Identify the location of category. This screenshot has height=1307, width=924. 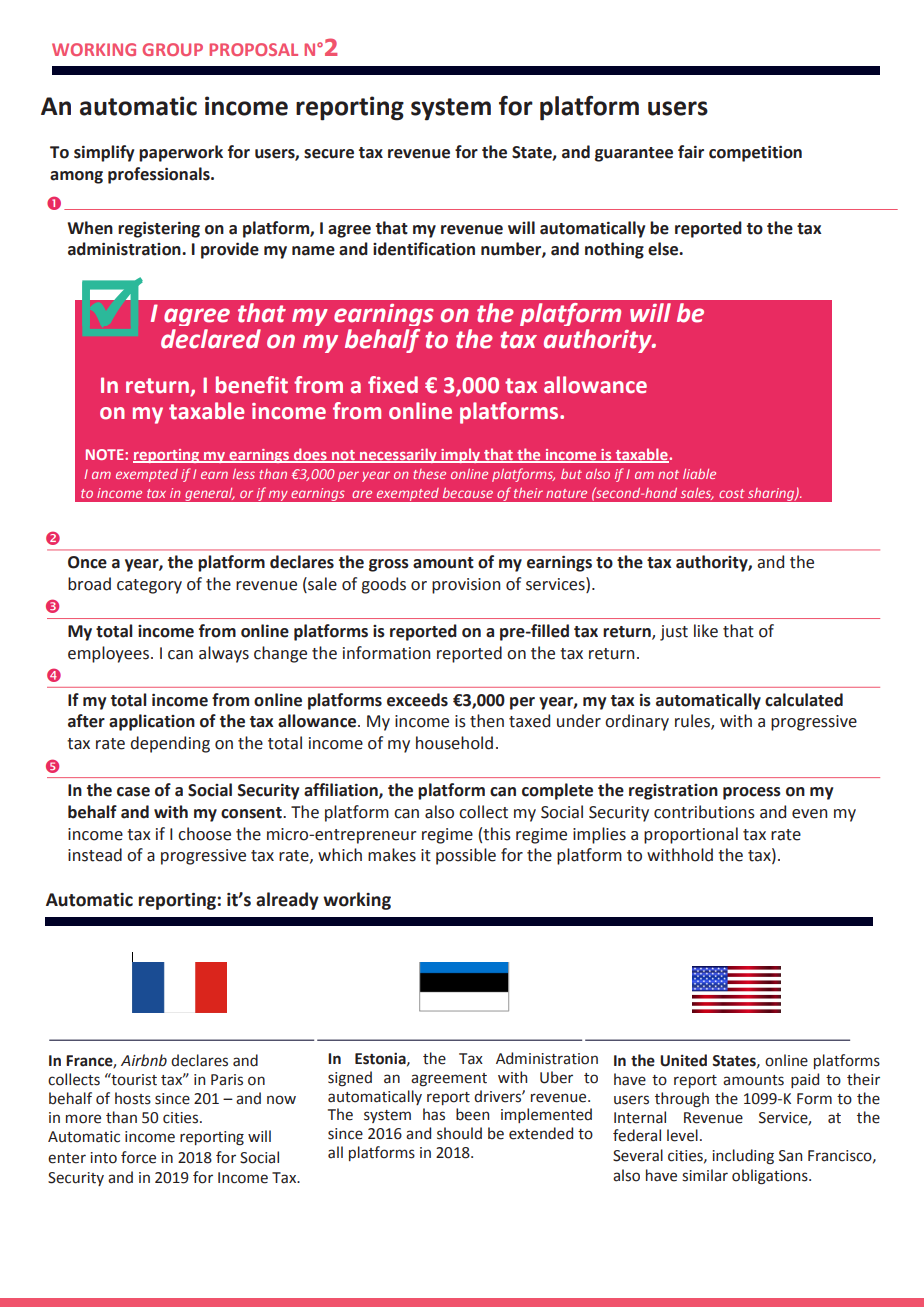
(149, 586).
